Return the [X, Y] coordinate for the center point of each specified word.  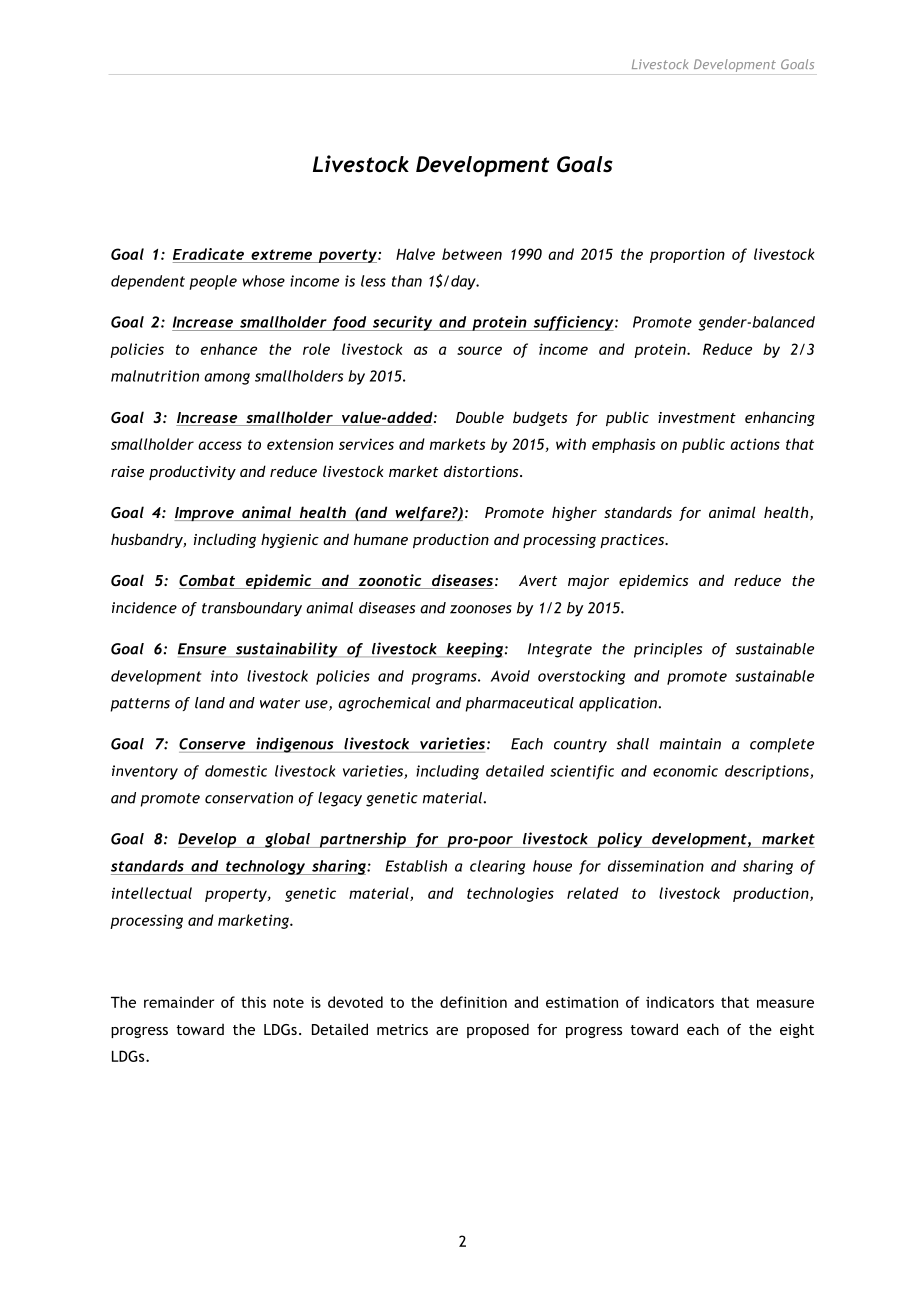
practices [633, 541]
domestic [236, 771]
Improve [205, 514]
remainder [179, 1002]
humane [381, 539]
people [213, 282]
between [472, 254]
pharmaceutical [519, 704]
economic [685, 771]
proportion [687, 255]
